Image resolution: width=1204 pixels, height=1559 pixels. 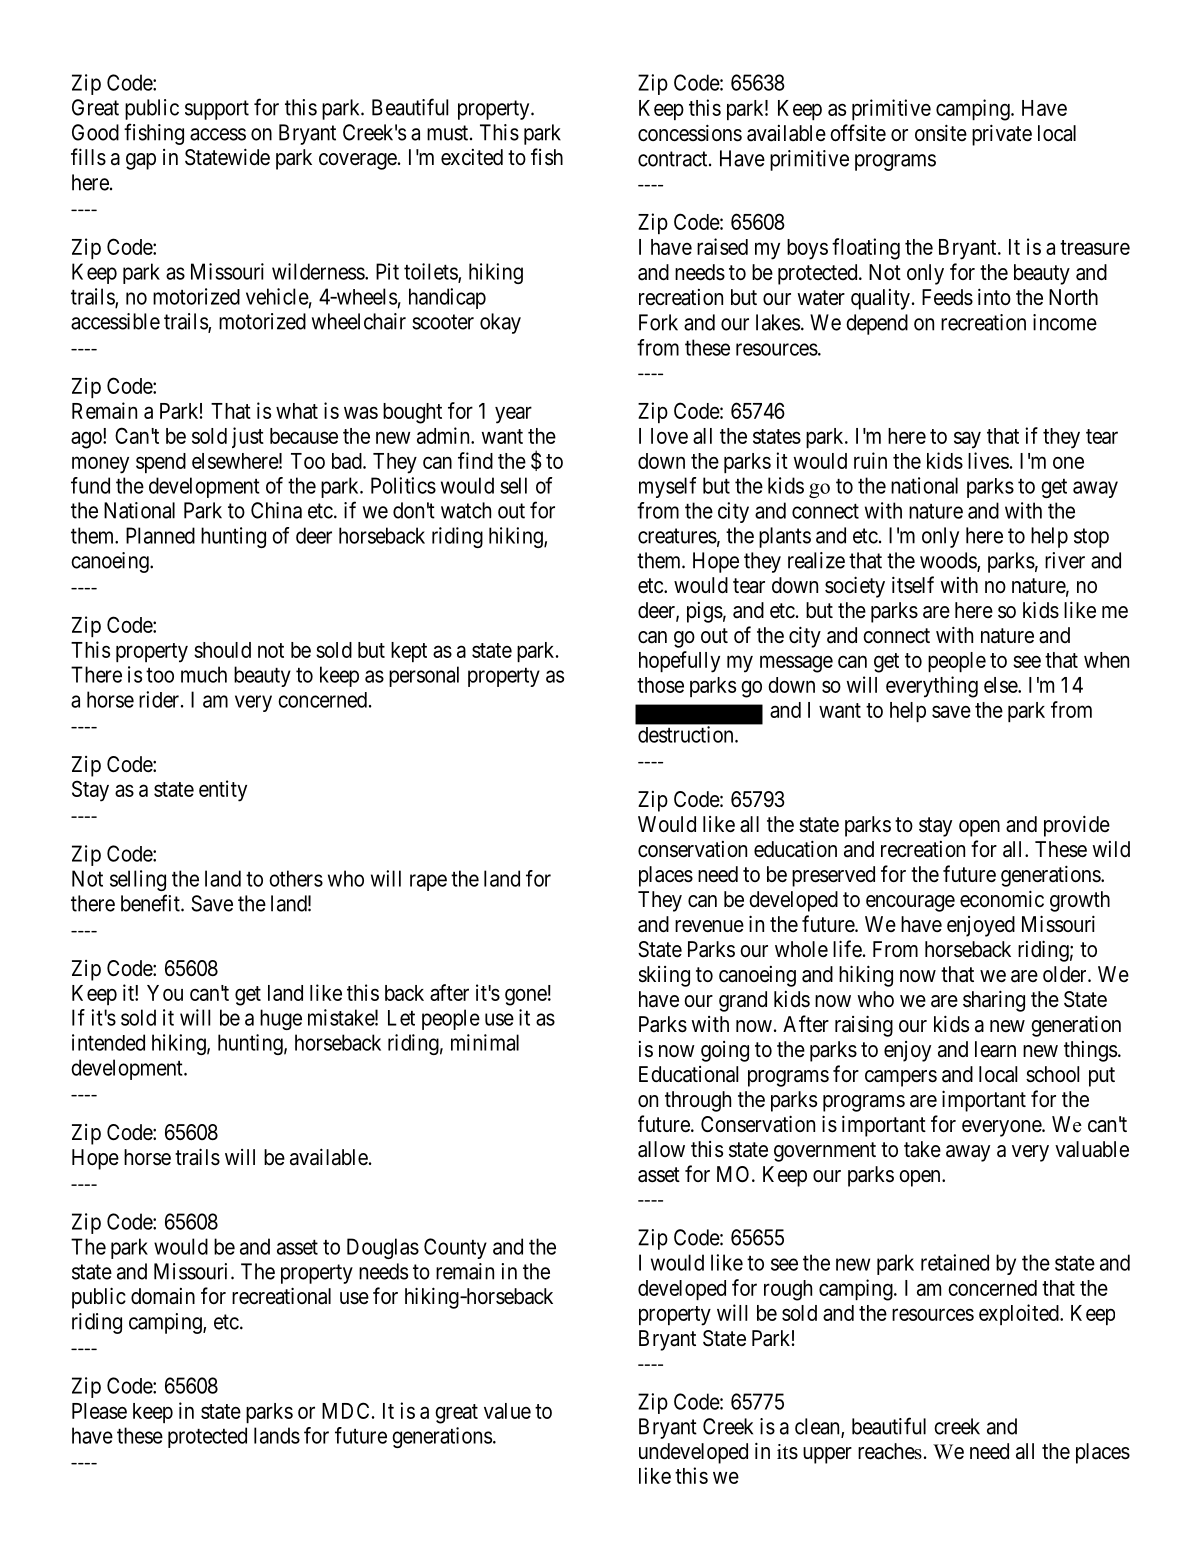 I want to click on support, so click(x=217, y=110).
